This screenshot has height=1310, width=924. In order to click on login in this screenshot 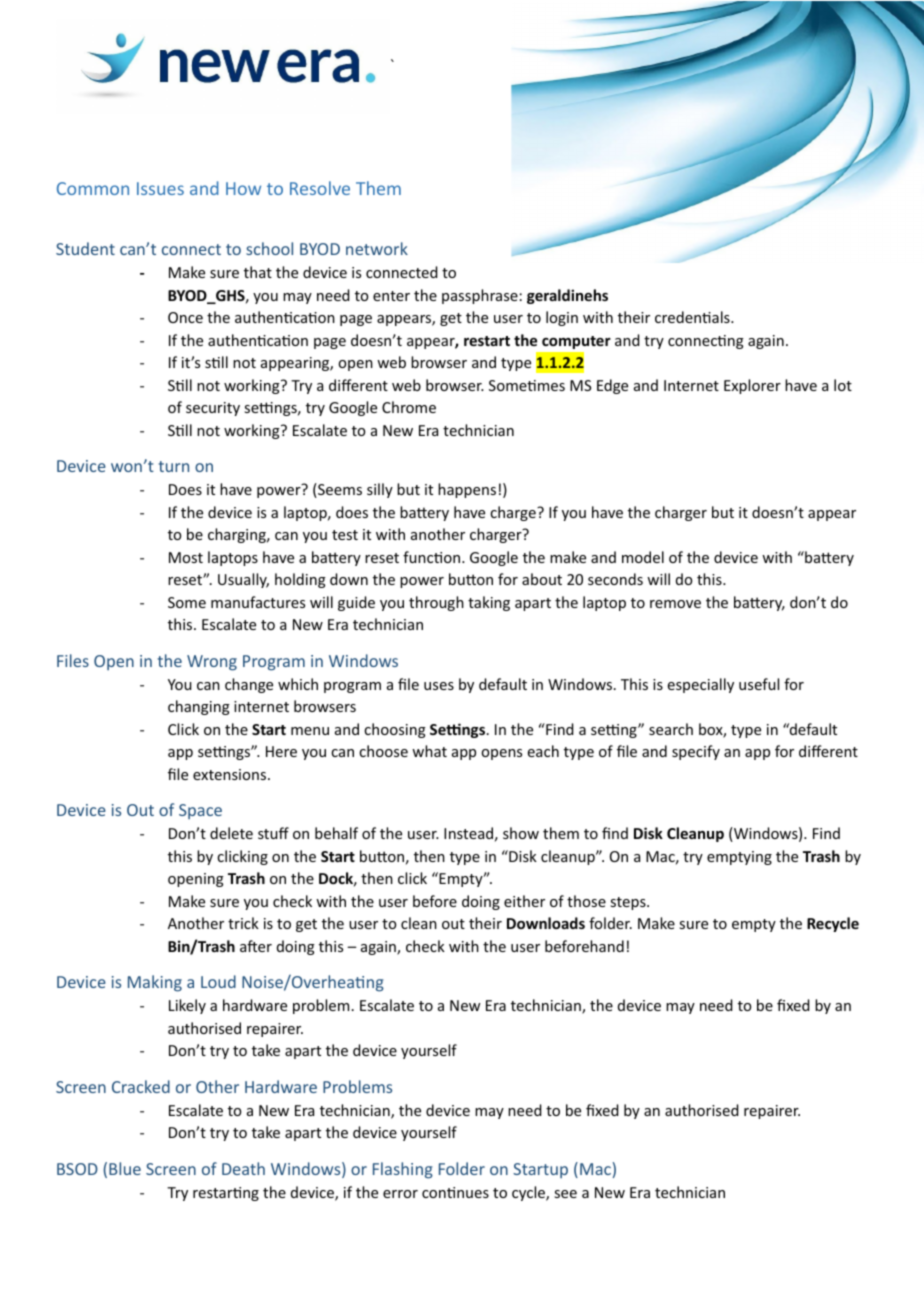, I will do `click(562, 318)`.
